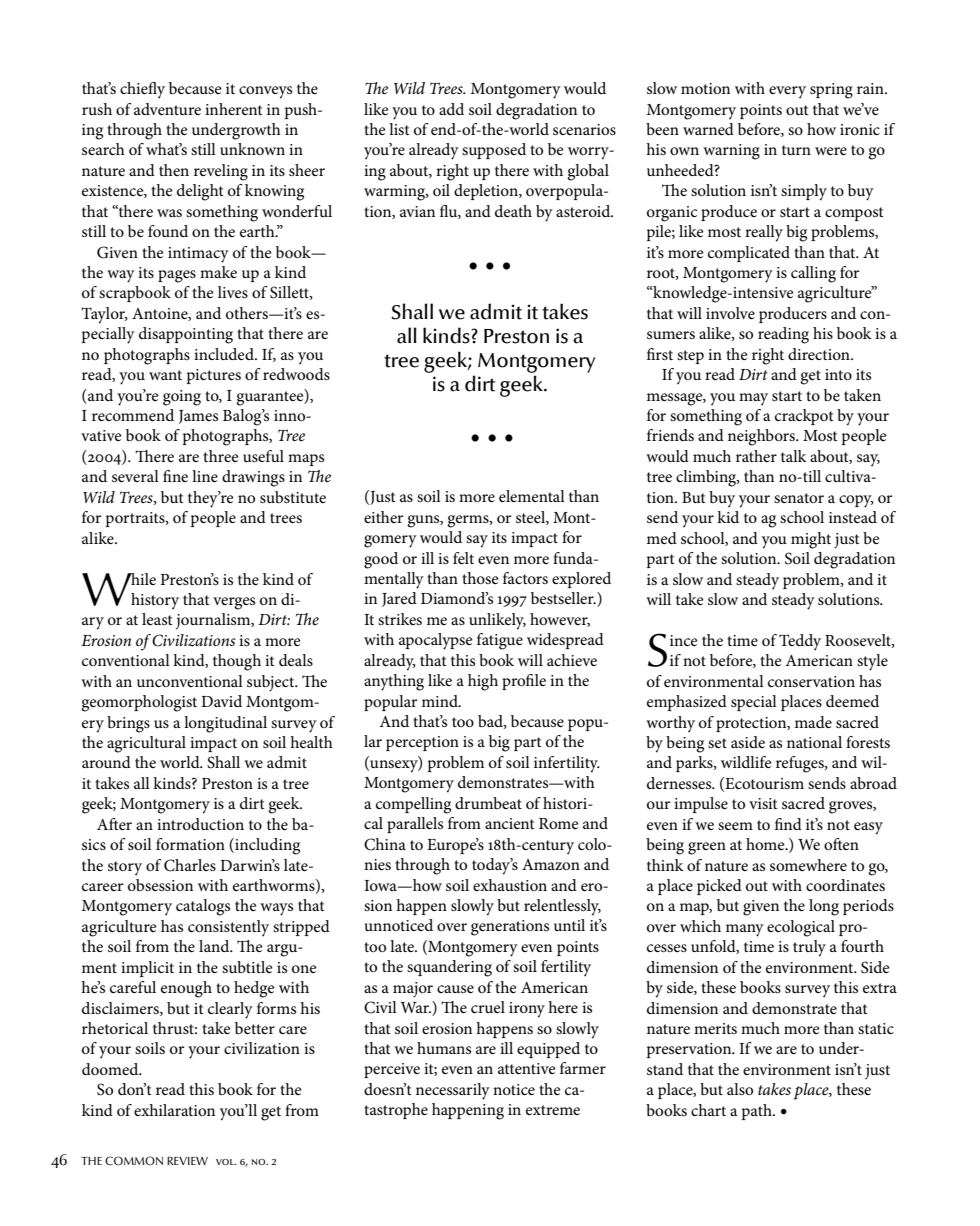 The height and width of the page is (1226, 980). Describe the element at coordinates (187, 1161) in the page. I see `REVIEW` at that location.
